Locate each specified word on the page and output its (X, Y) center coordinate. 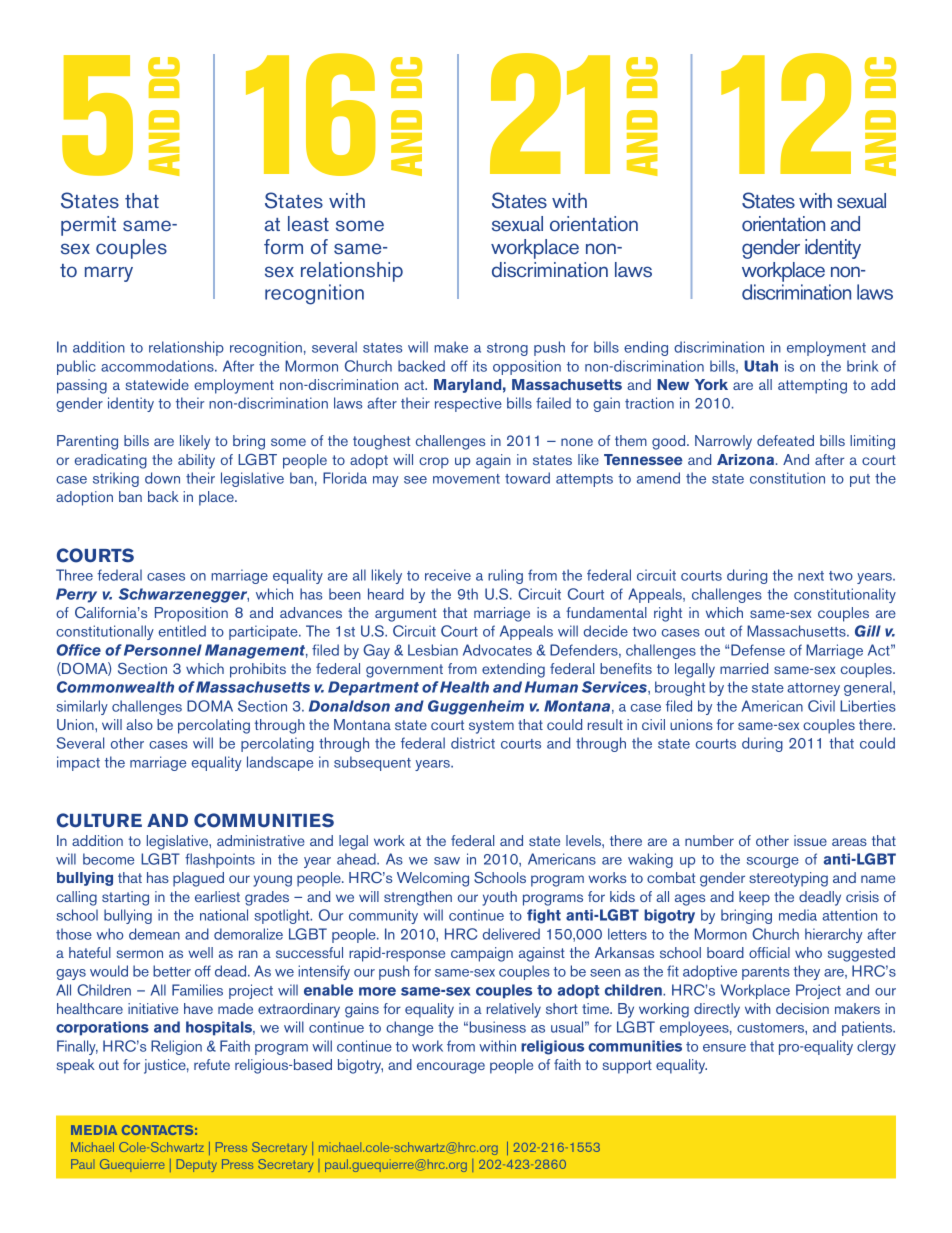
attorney (813, 689)
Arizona (745, 459)
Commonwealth (115, 687)
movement (466, 479)
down (162, 478)
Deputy (197, 1165)
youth (499, 898)
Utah (761, 366)
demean (154, 934)
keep (754, 898)
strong (507, 349)
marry (109, 274)
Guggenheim (476, 707)
